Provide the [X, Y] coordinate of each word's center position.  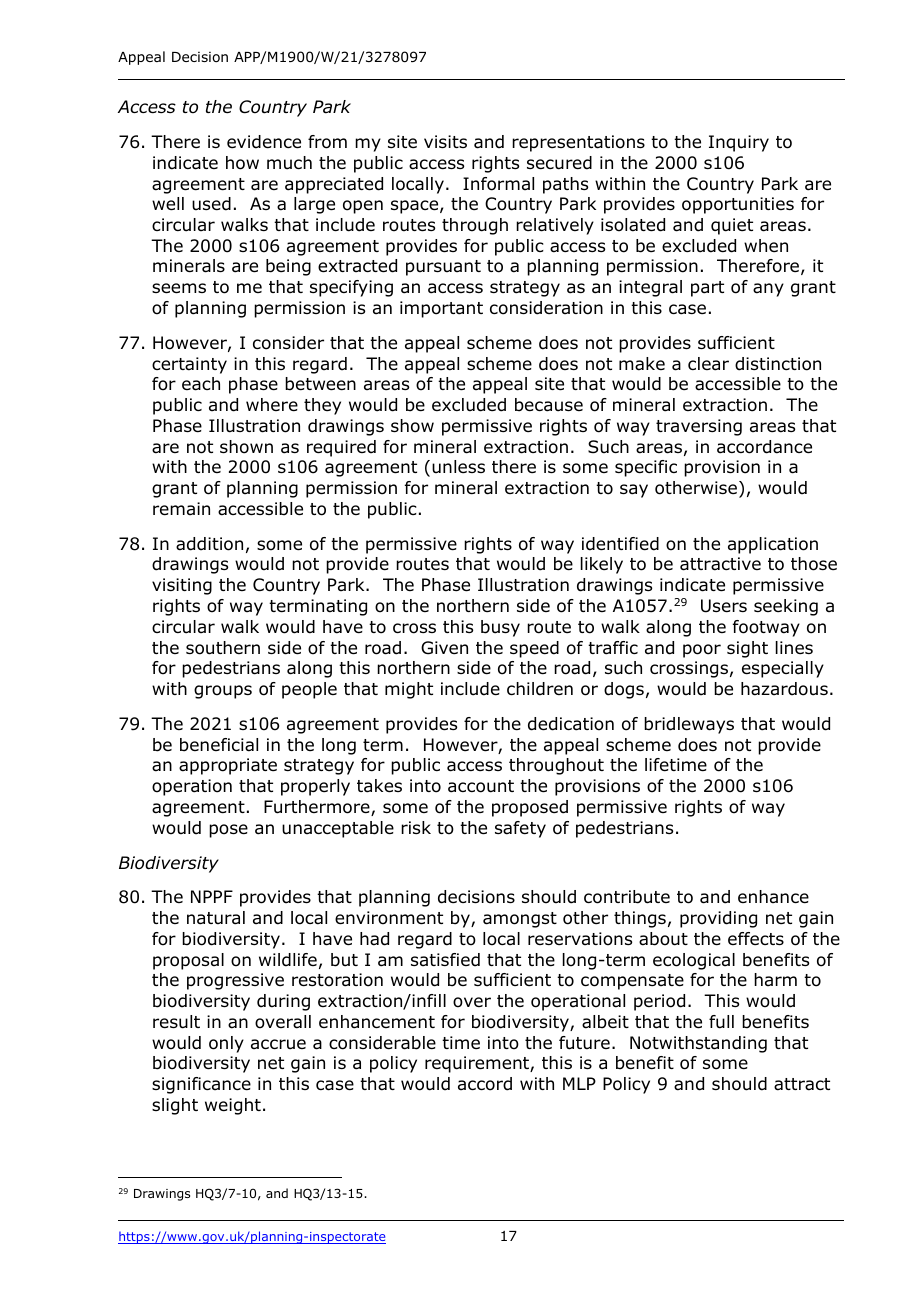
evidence [264, 142]
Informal [498, 184]
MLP [579, 1083]
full [721, 1022]
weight [233, 1106]
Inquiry [739, 143]
